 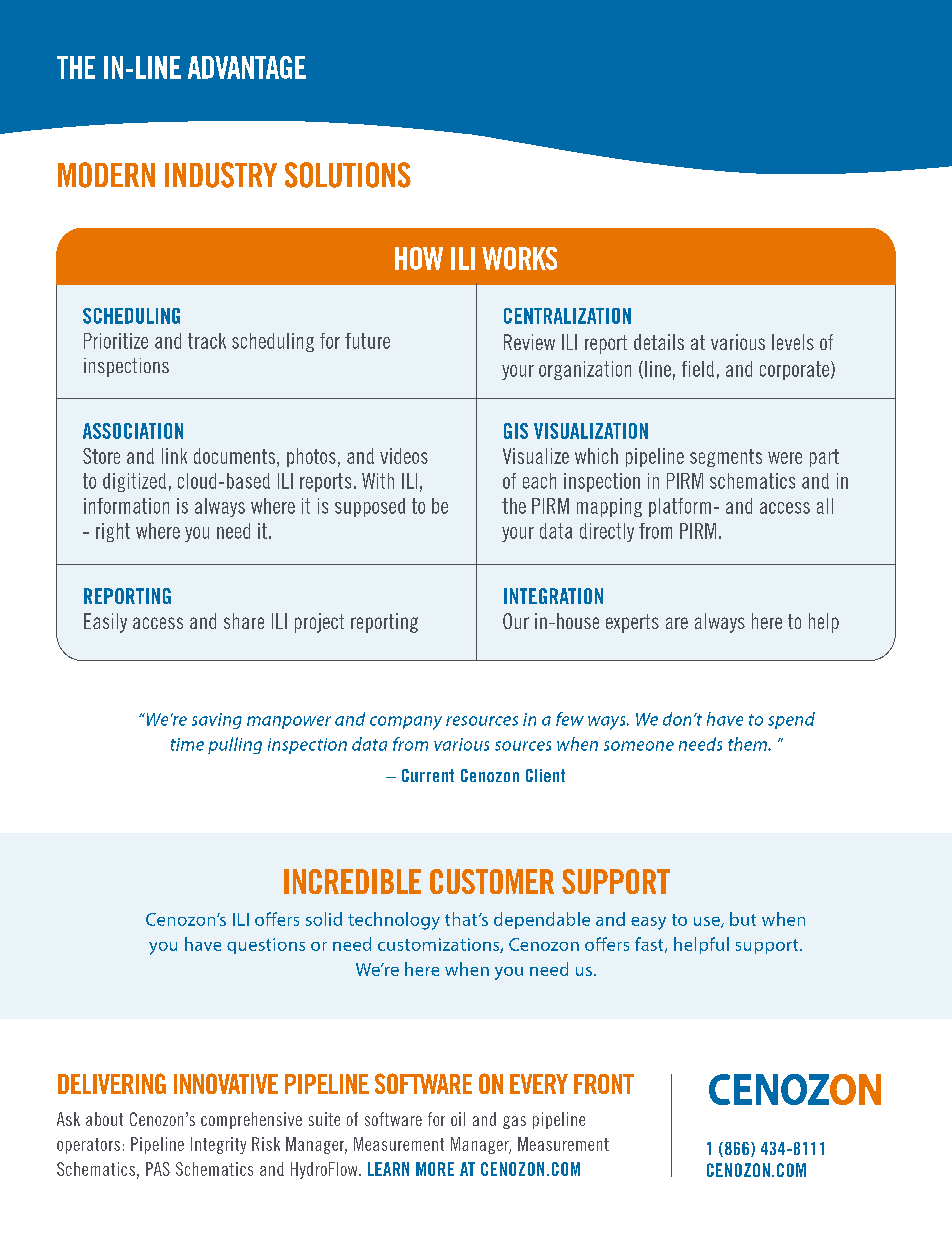 What do you see at coordinates (492, 881) in the document?
I see `CUSTOMER` at bounding box center [492, 881].
